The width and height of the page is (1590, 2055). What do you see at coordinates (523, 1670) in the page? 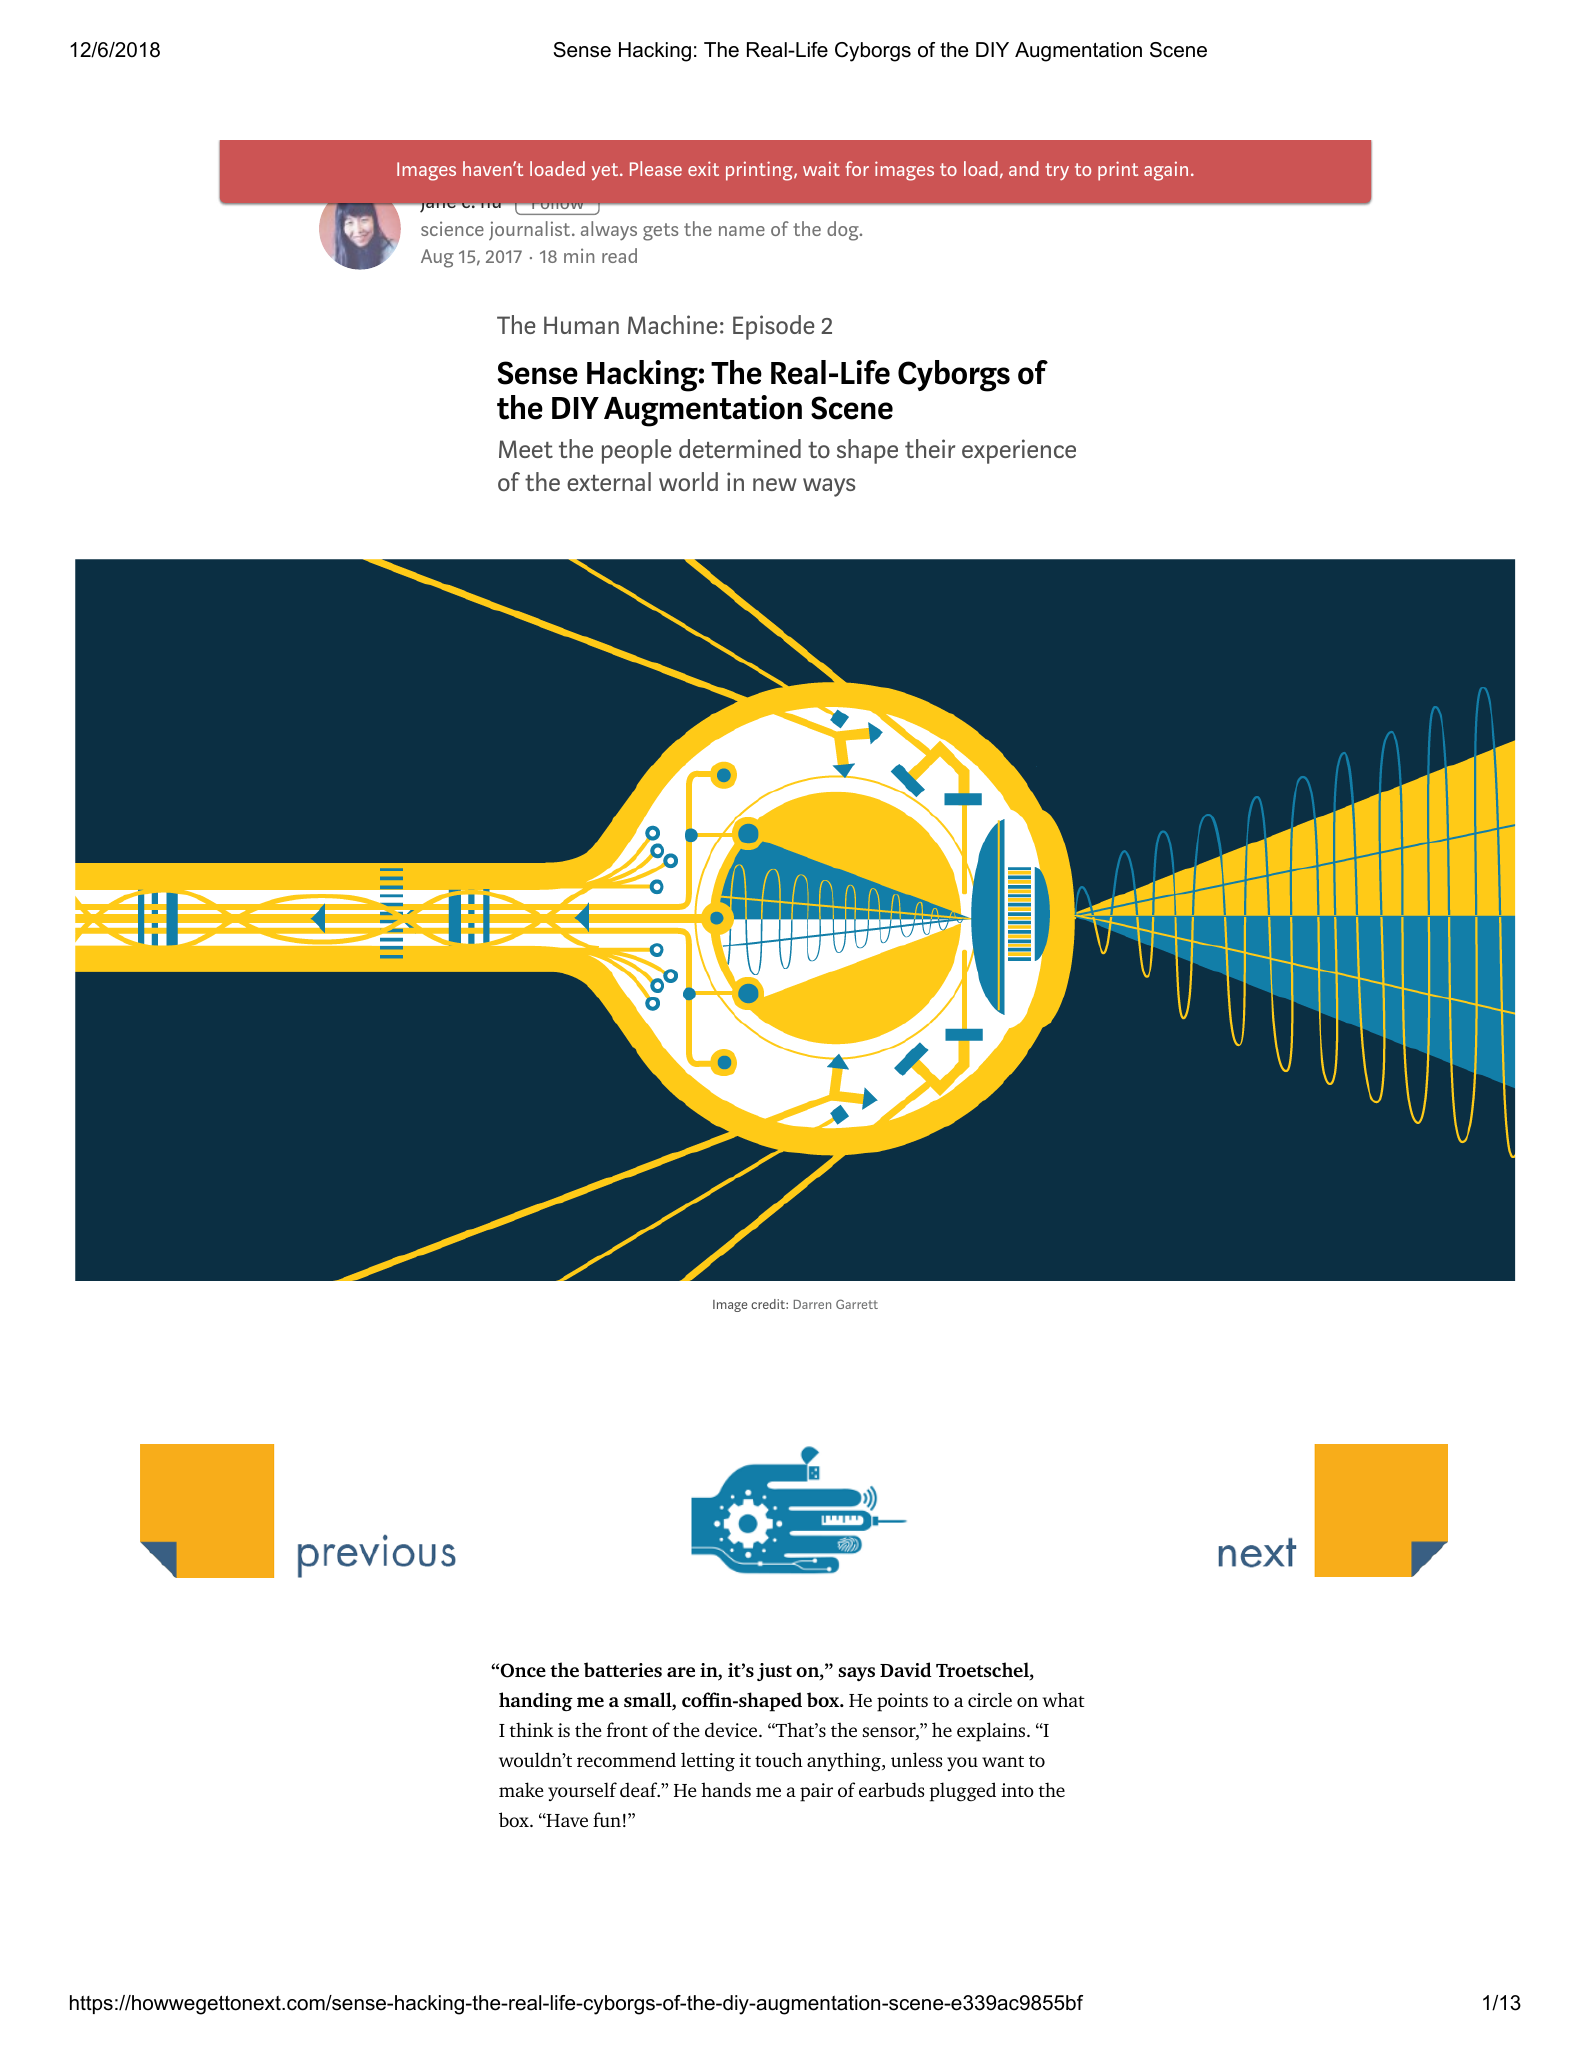
I see `Once` at bounding box center [523, 1670].
